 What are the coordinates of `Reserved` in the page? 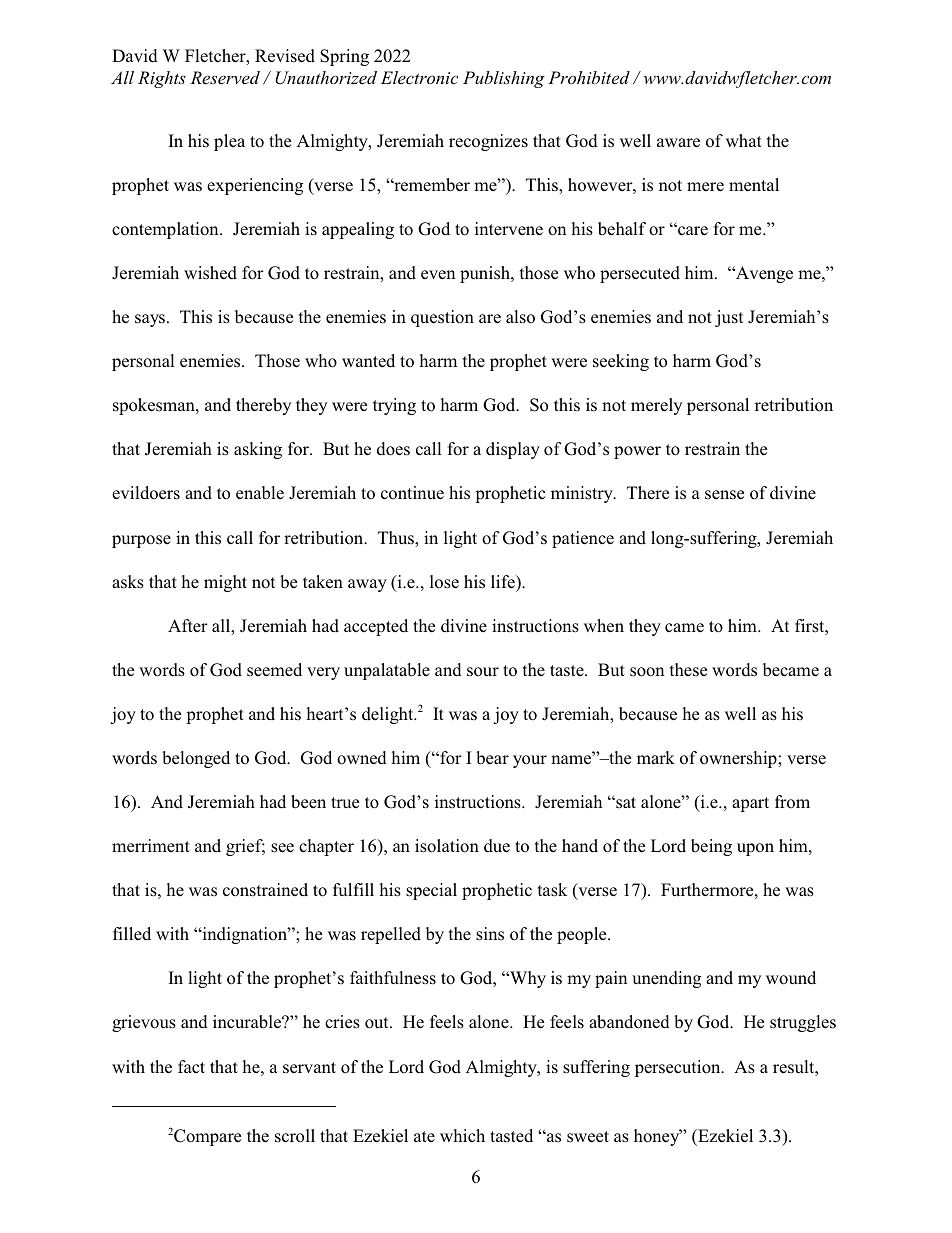 It's located at (225, 78).
